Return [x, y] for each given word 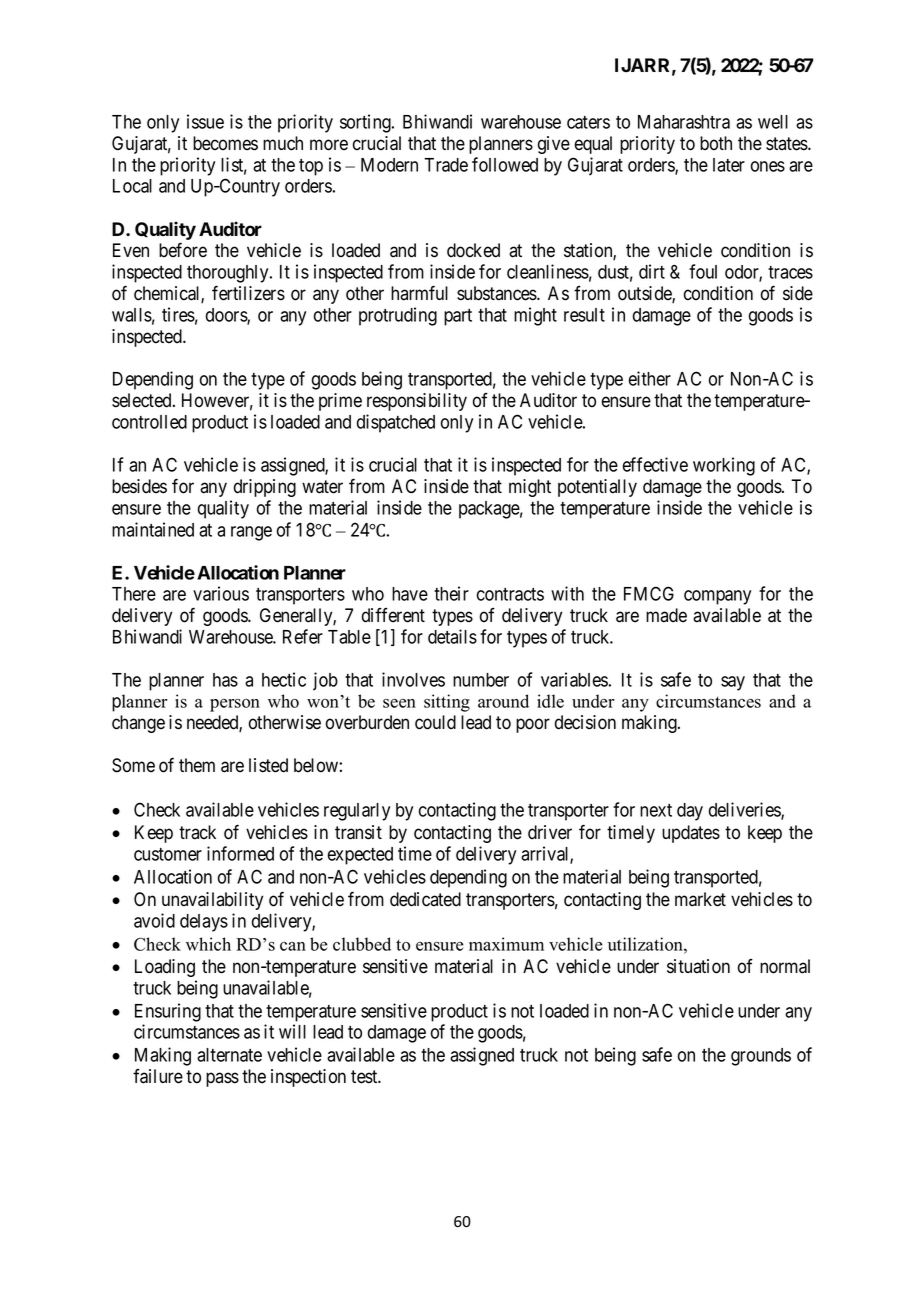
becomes [225, 143]
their [451, 593]
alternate [229, 1055]
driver [550, 832]
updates [691, 834]
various [221, 593]
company [717, 597]
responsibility [417, 402]
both [716, 143]
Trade [446, 165]
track [197, 832]
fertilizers [248, 293]
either [649, 378]
